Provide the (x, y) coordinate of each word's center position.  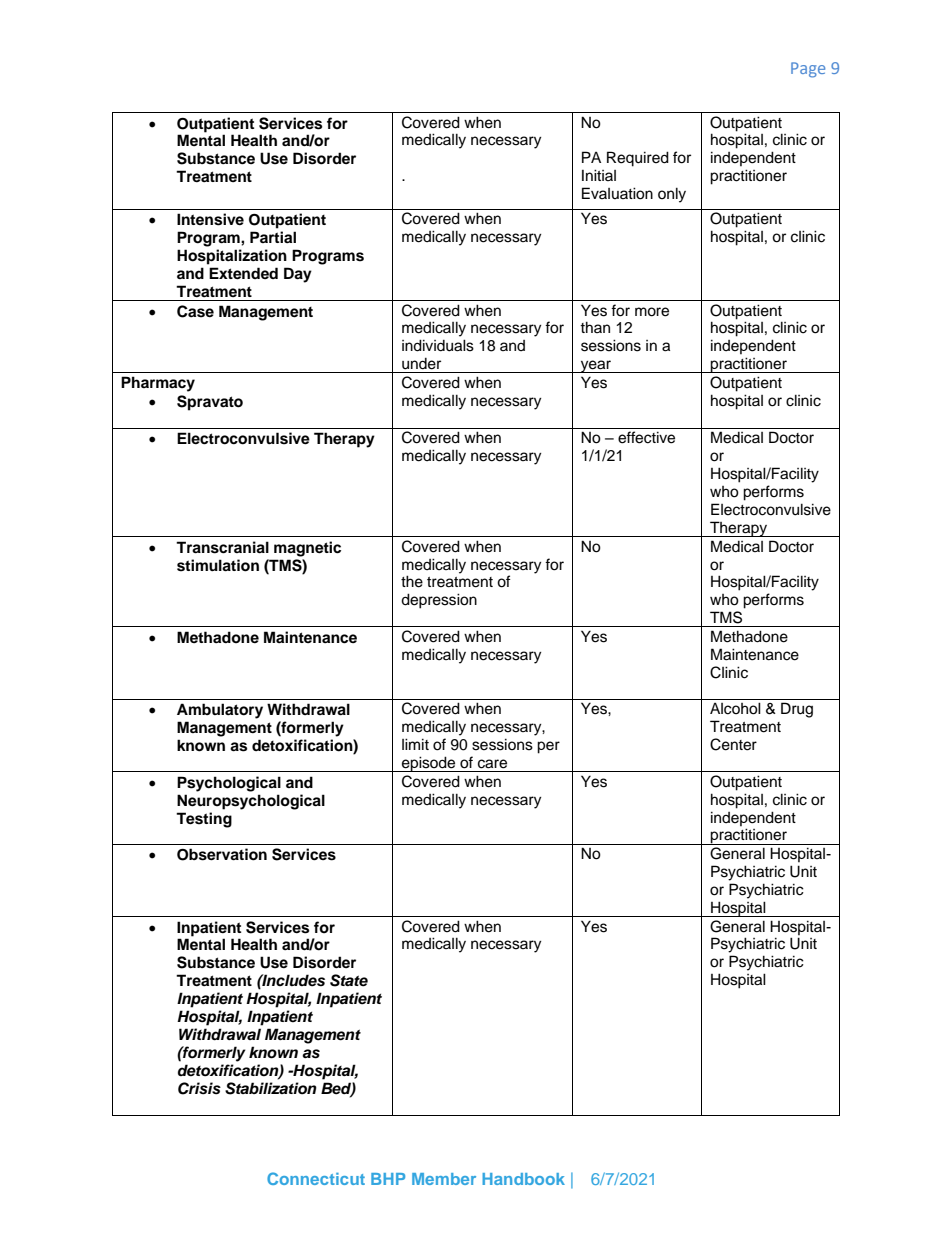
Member (444, 1179)
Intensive (210, 219)
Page (808, 70)
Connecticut (316, 1178)
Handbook (523, 1179)
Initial (599, 175)
